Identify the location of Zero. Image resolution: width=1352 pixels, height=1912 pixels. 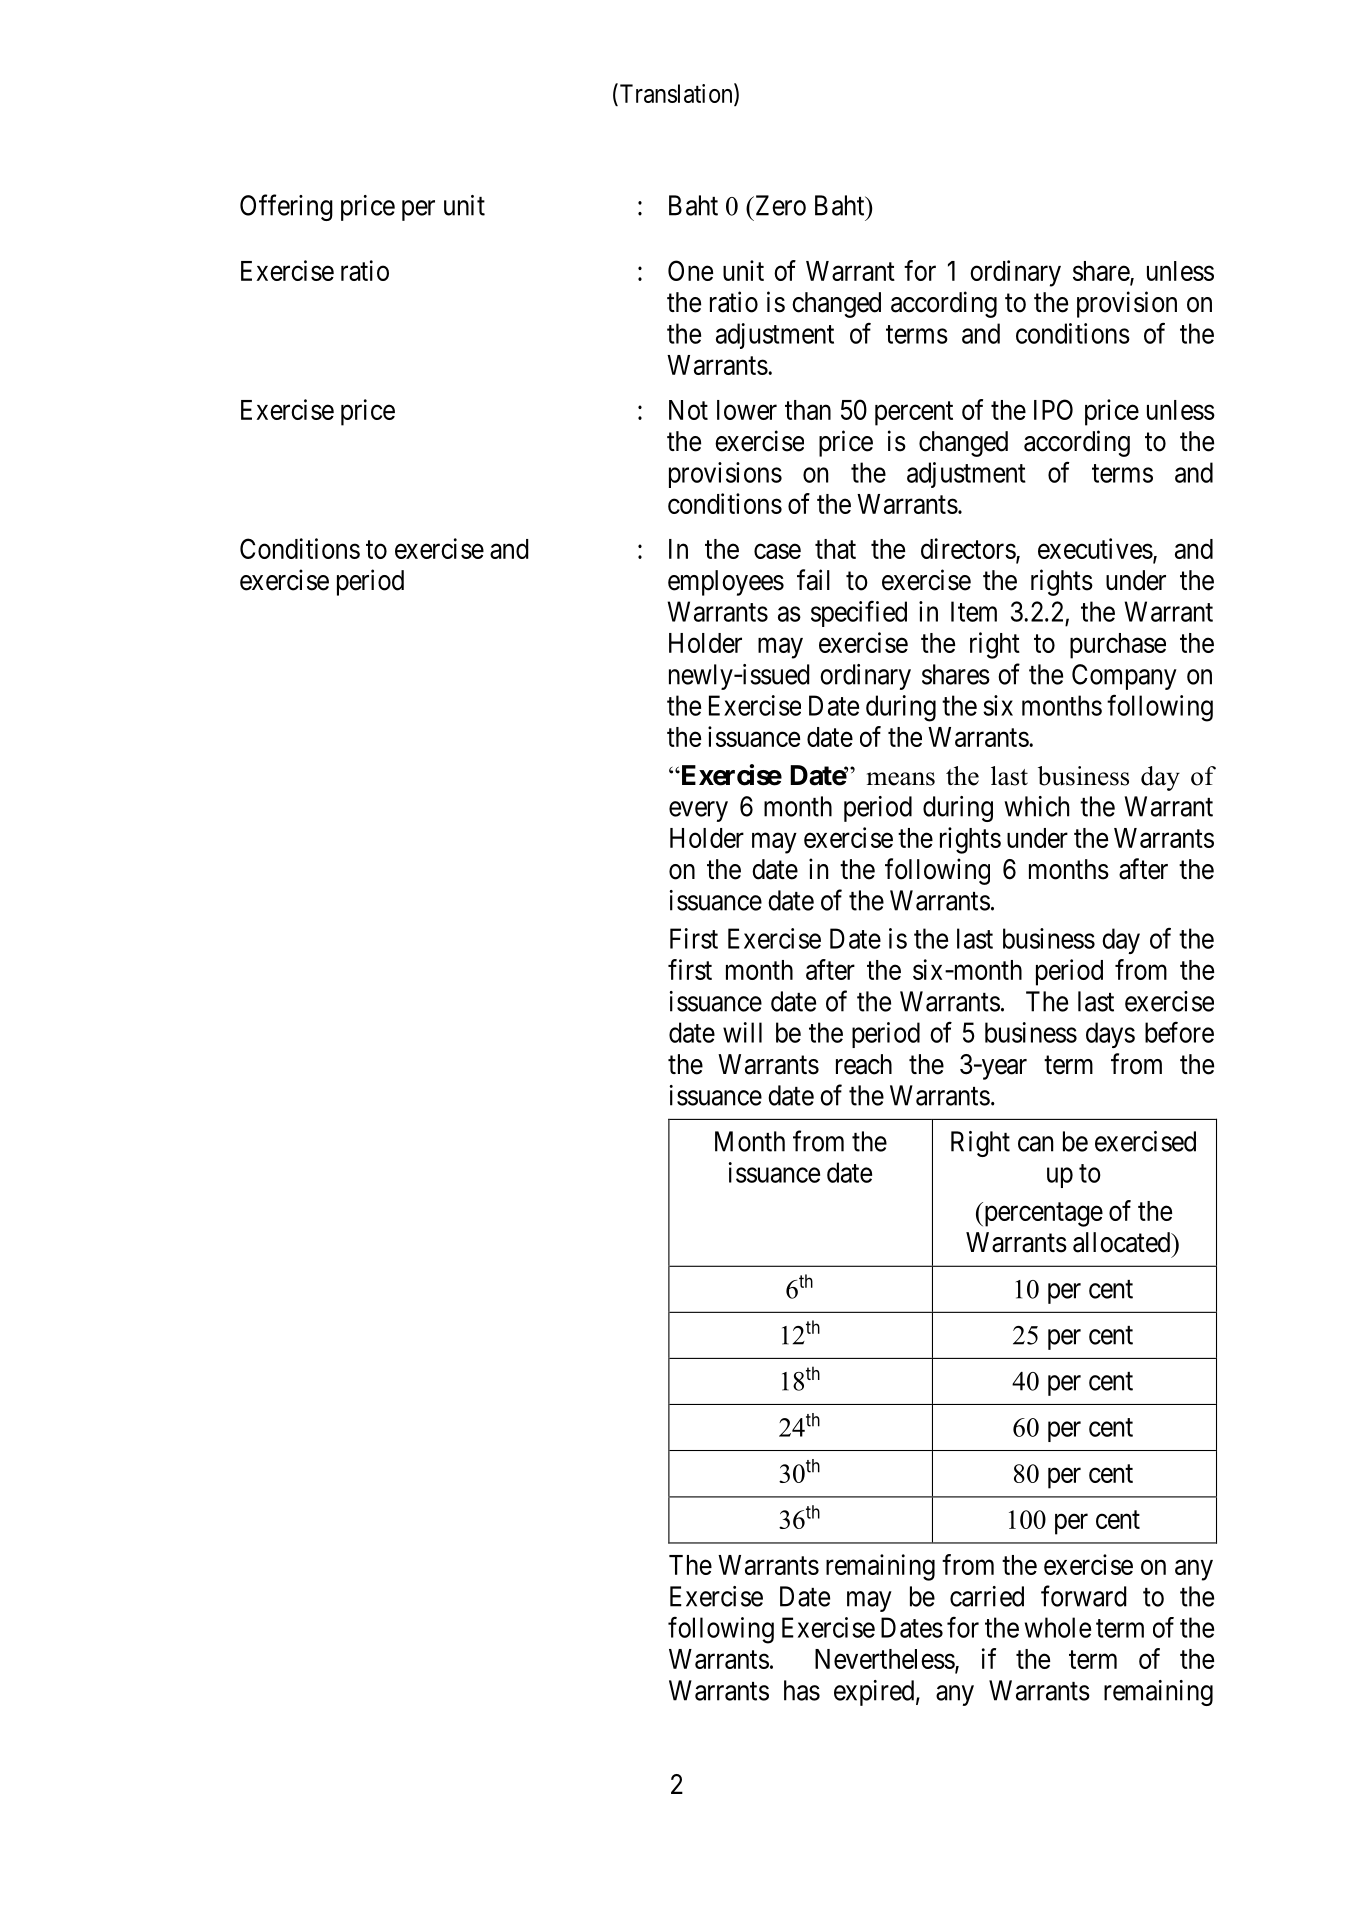
(779, 205).
